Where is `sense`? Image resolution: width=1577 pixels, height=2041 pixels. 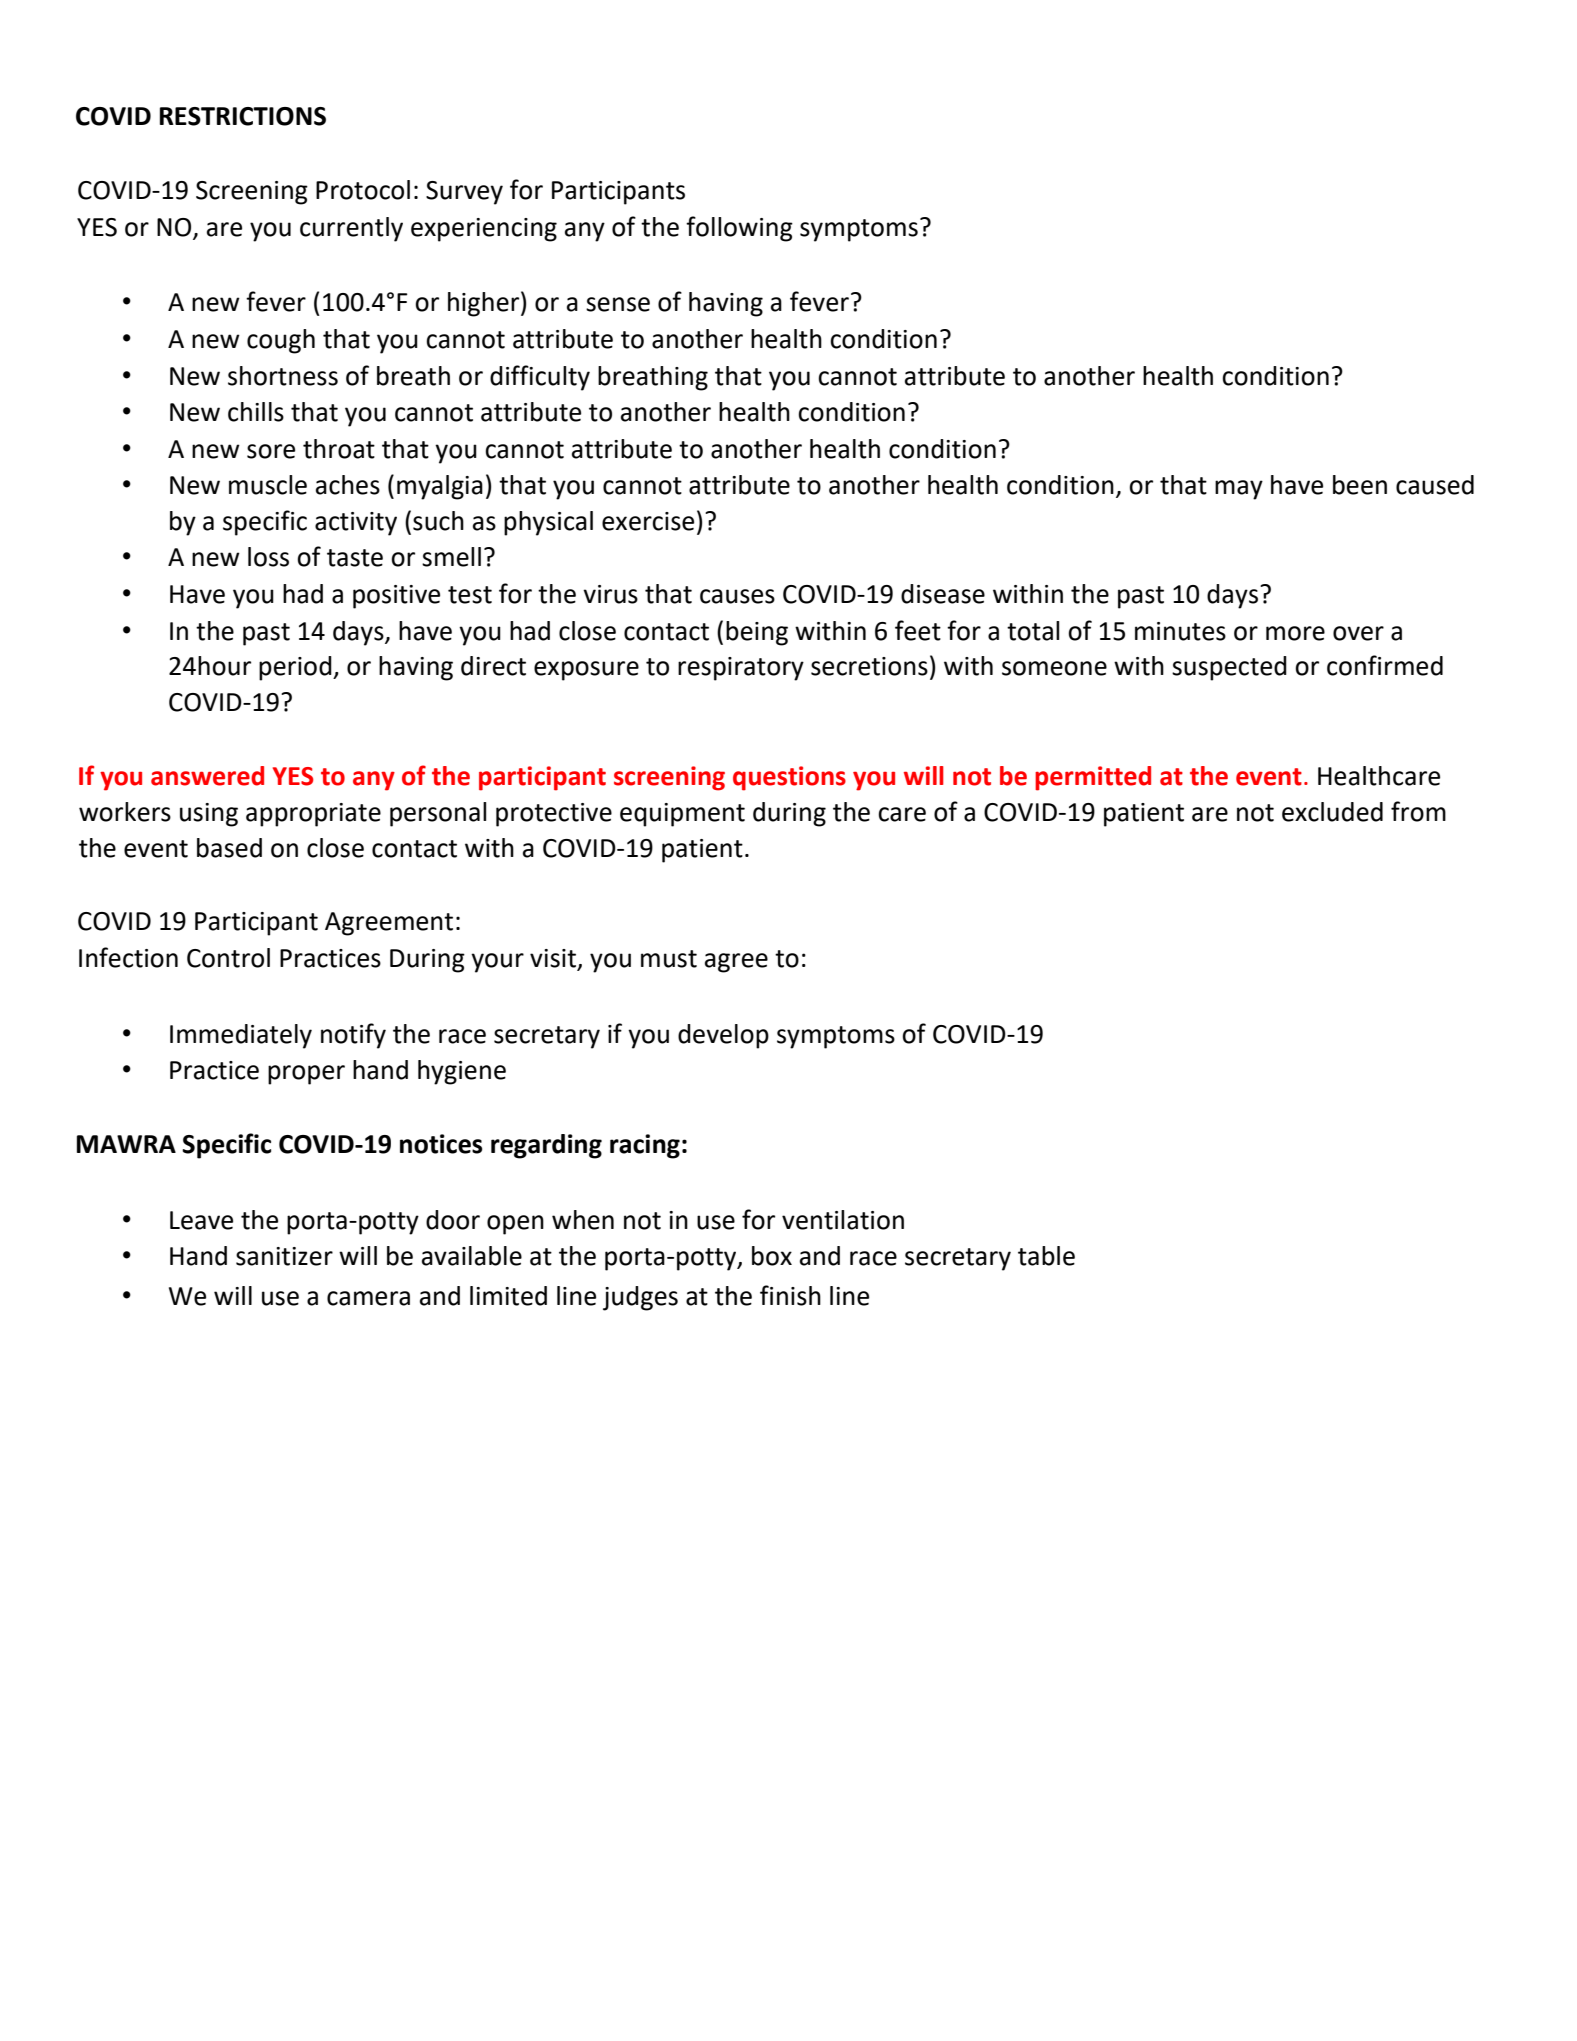 sense is located at coordinates (618, 304).
